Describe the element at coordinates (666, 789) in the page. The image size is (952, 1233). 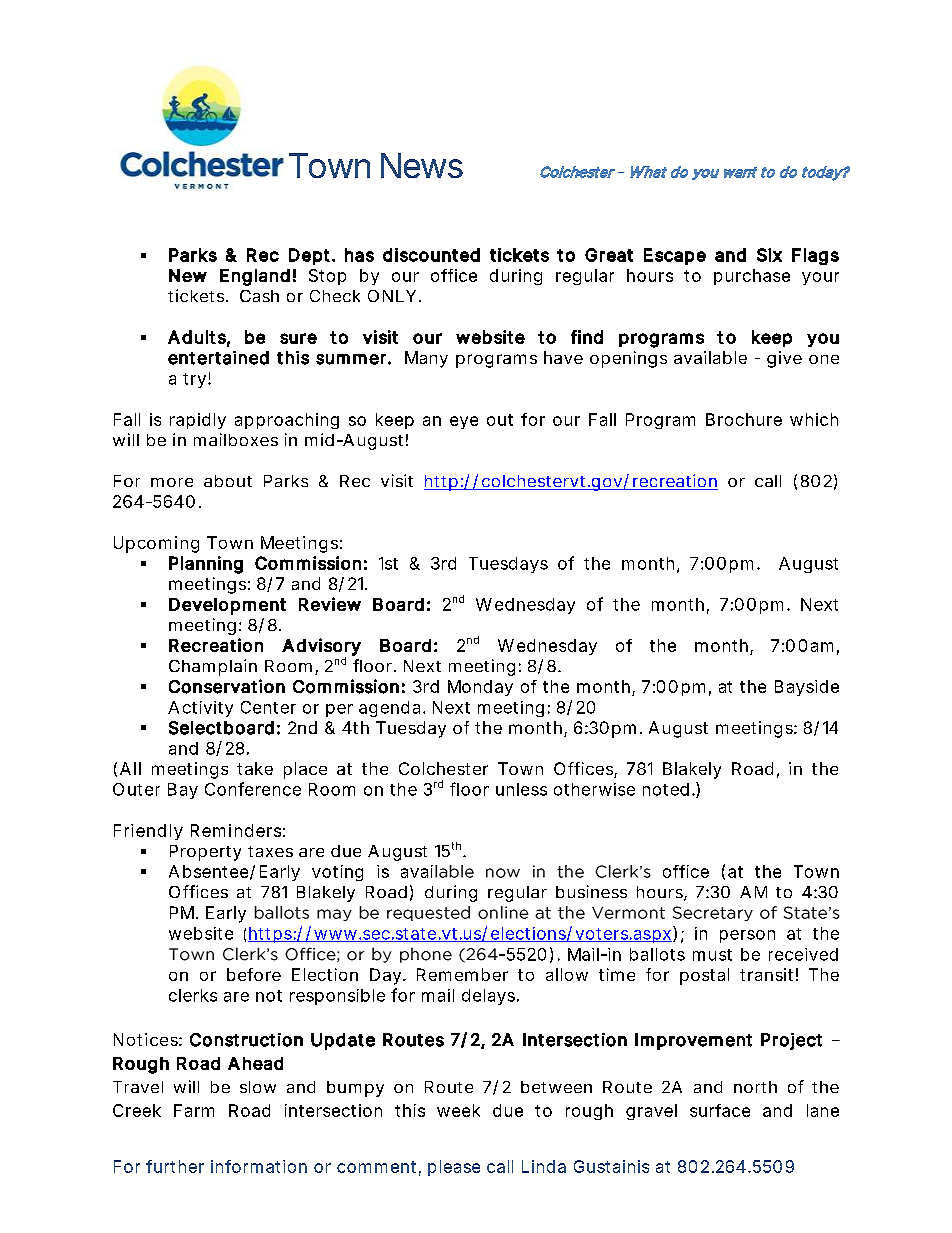
I see `noted` at that location.
